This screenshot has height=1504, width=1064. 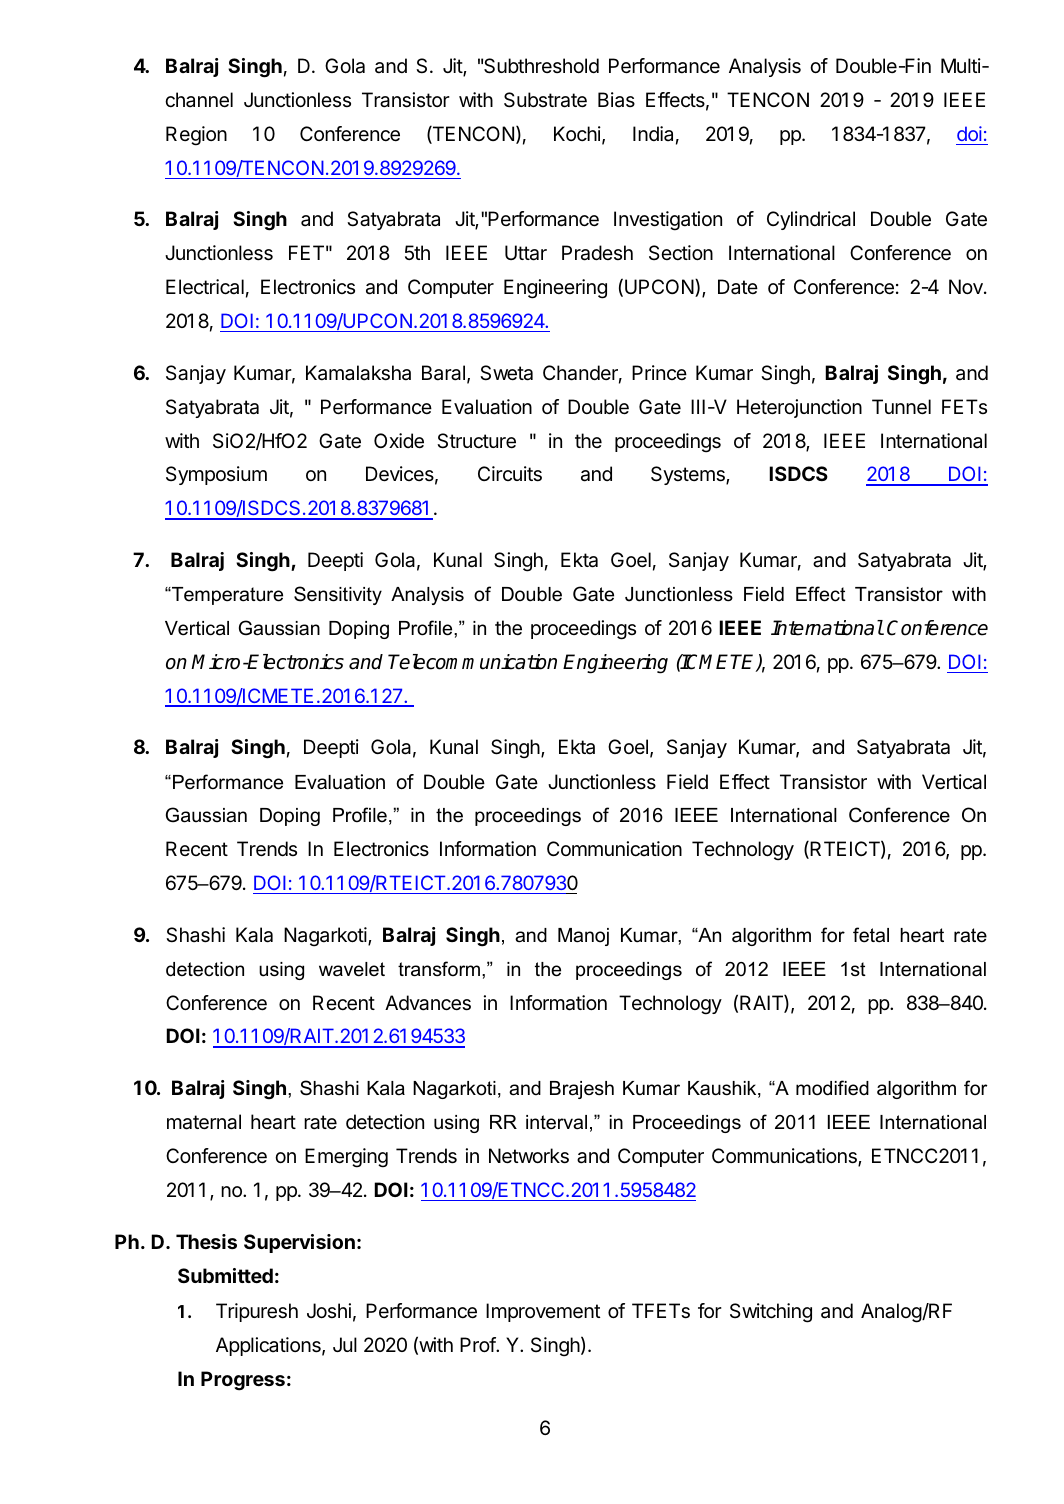 I want to click on interval, so click(x=556, y=1122).
